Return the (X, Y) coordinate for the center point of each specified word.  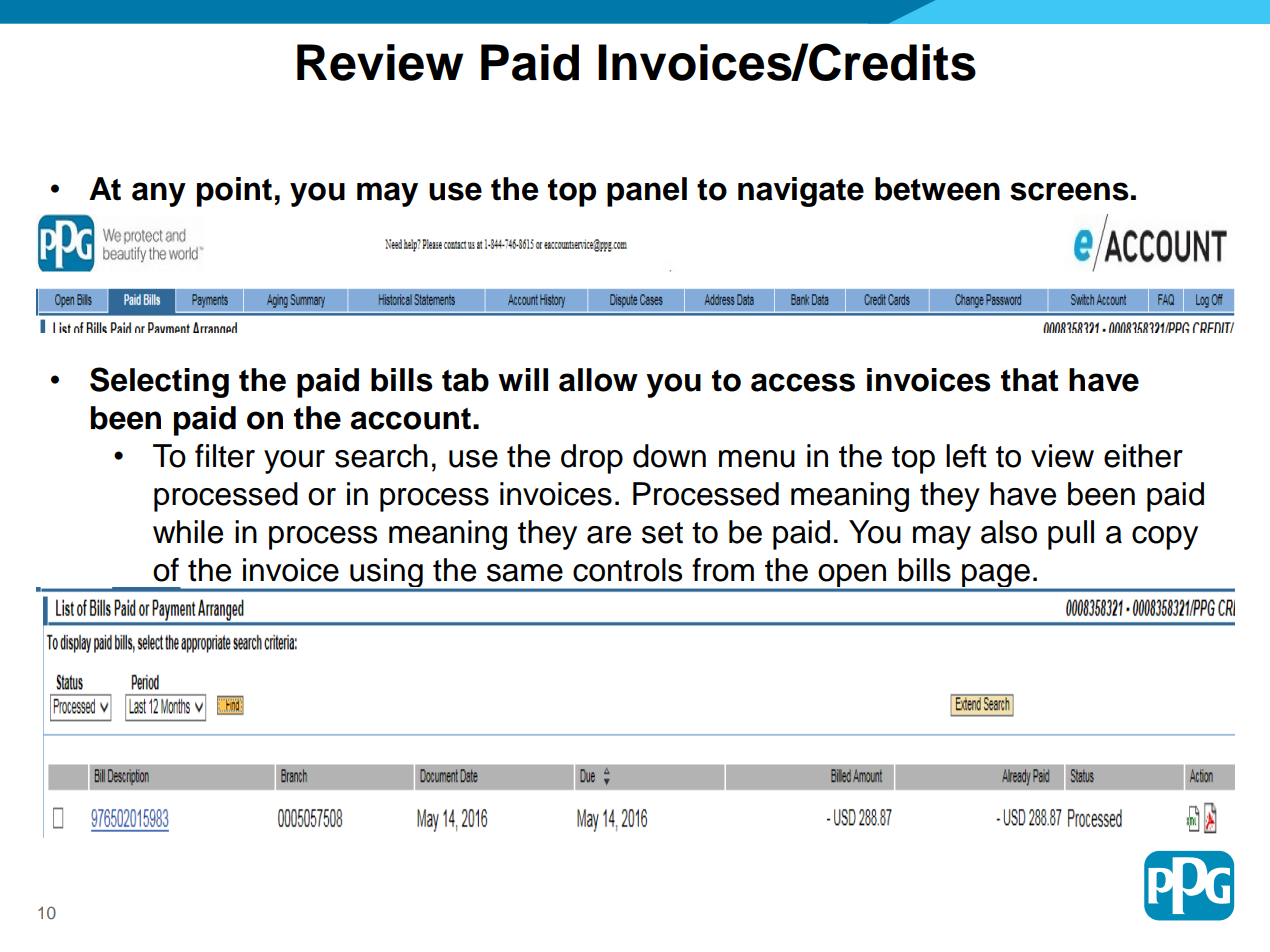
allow (598, 380)
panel (647, 192)
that (1029, 380)
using (386, 574)
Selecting (159, 382)
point (236, 192)
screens (1069, 191)
